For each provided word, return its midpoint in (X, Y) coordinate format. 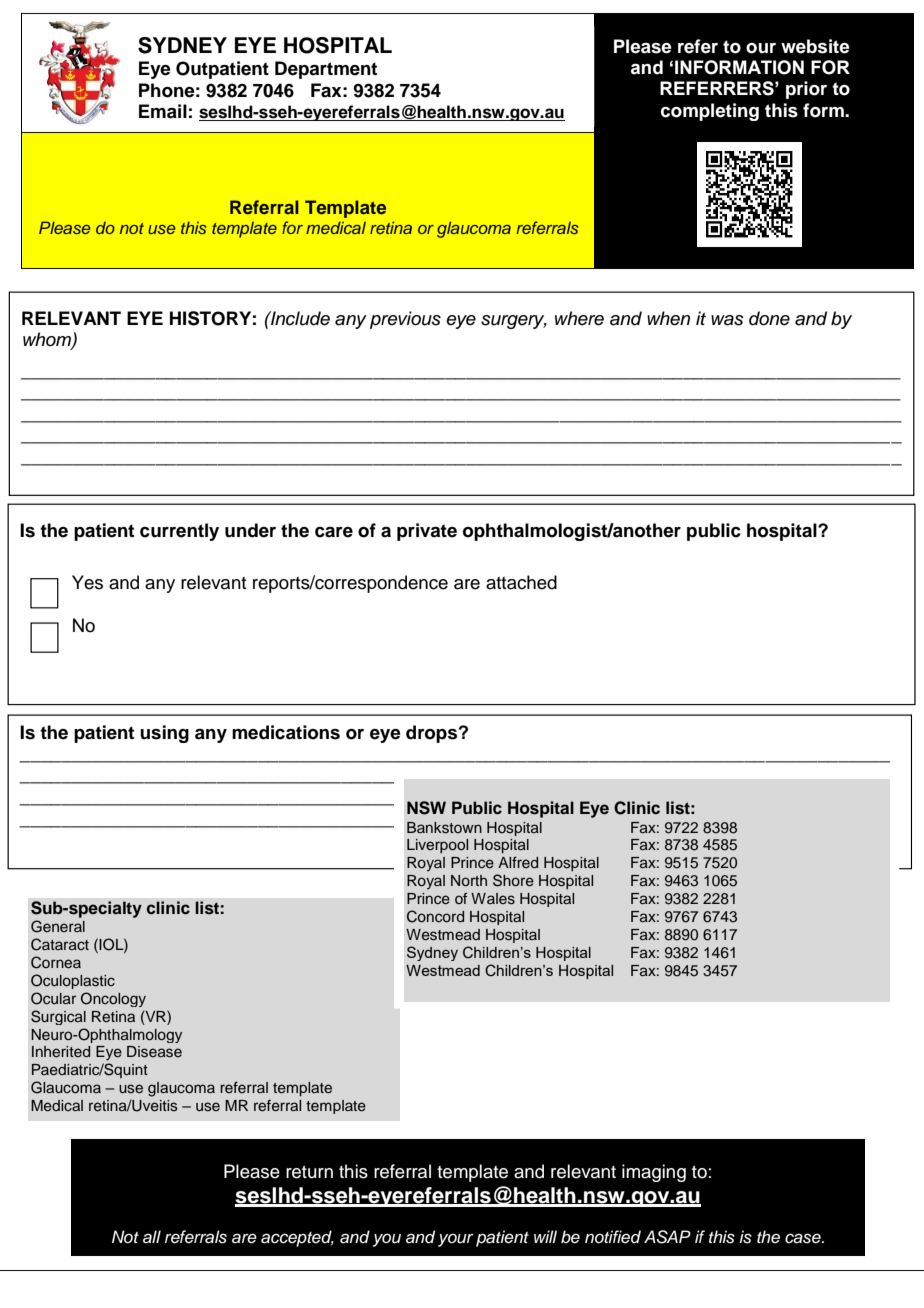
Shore (513, 880)
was (727, 320)
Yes (87, 582)
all (152, 1237)
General (58, 926)
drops (431, 734)
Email (163, 111)
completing (710, 112)
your (456, 1240)
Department (326, 70)
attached (521, 582)
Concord (435, 916)
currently (179, 532)
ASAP (667, 1237)
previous (405, 320)
